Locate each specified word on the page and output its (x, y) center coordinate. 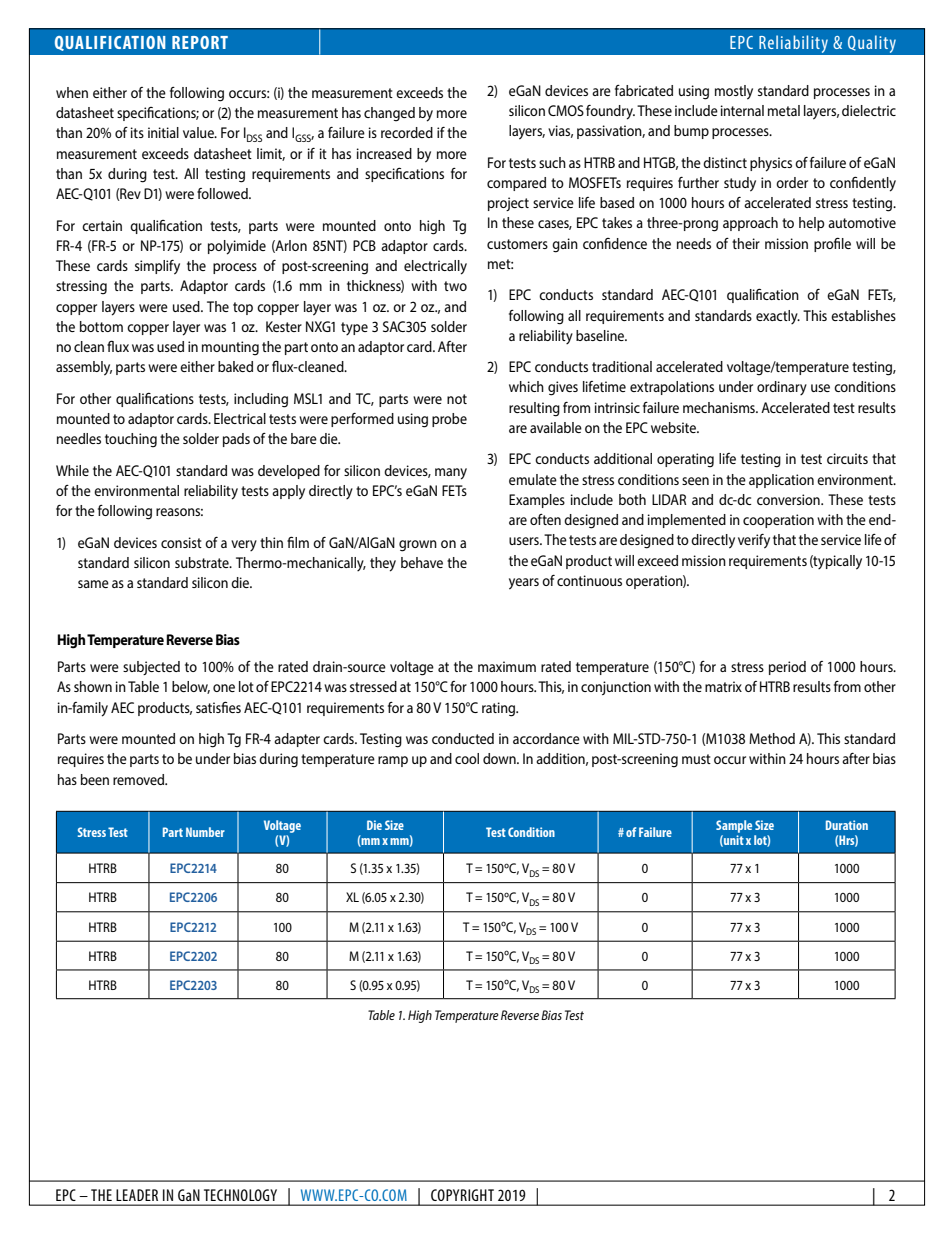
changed (389, 114)
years (524, 584)
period (787, 668)
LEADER (137, 1195)
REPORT (200, 42)
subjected (151, 668)
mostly (734, 92)
